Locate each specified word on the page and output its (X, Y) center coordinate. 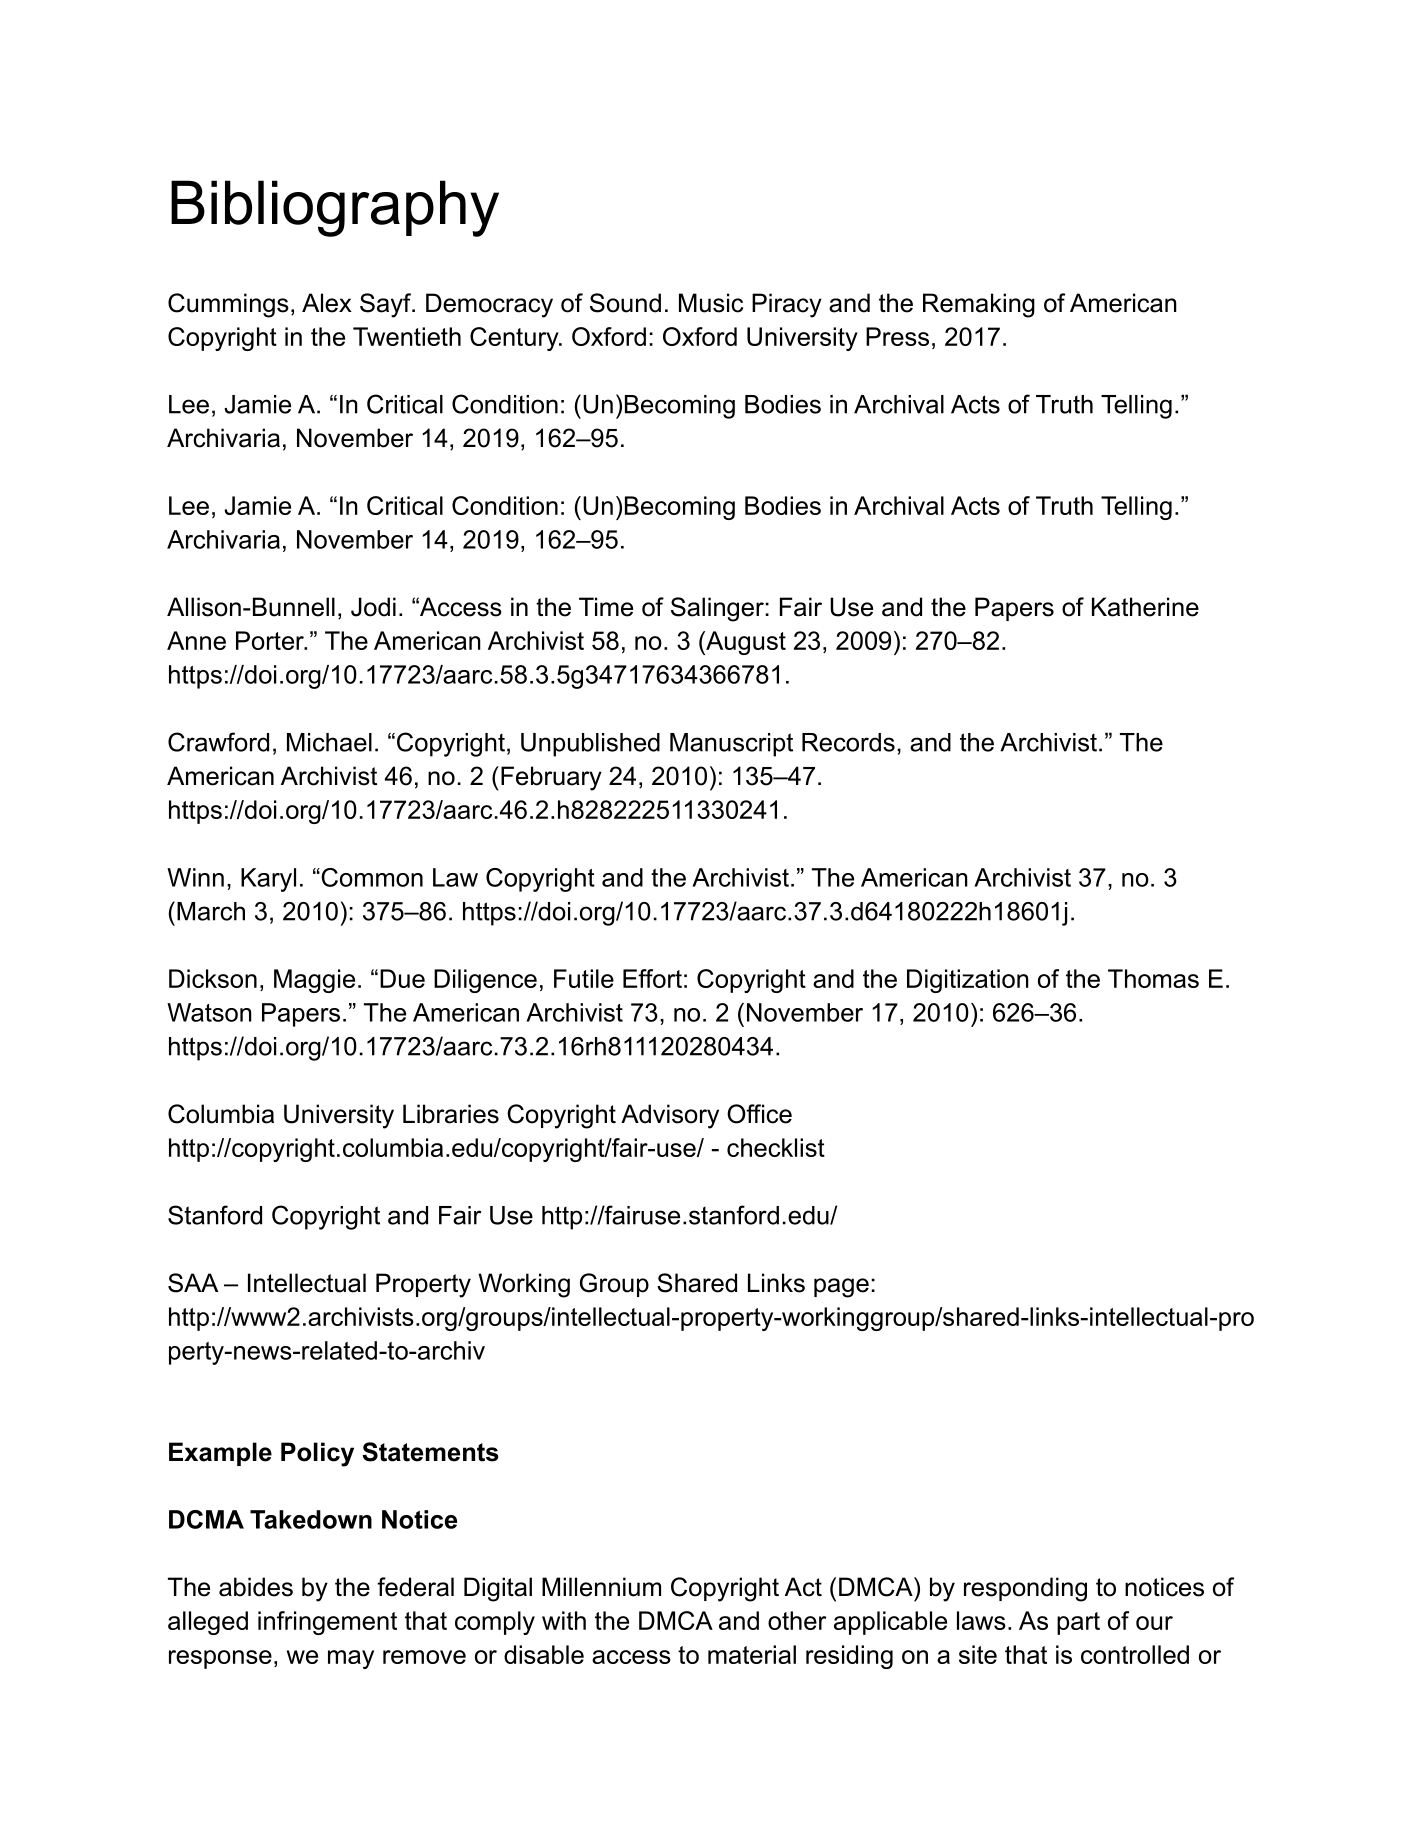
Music (711, 303)
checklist (776, 1147)
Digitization (968, 981)
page (841, 1288)
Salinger (717, 609)
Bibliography (335, 208)
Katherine (1145, 607)
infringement (327, 1623)
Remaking (979, 305)
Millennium (601, 1587)
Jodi (373, 607)
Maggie (314, 981)
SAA (193, 1283)
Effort (652, 978)
